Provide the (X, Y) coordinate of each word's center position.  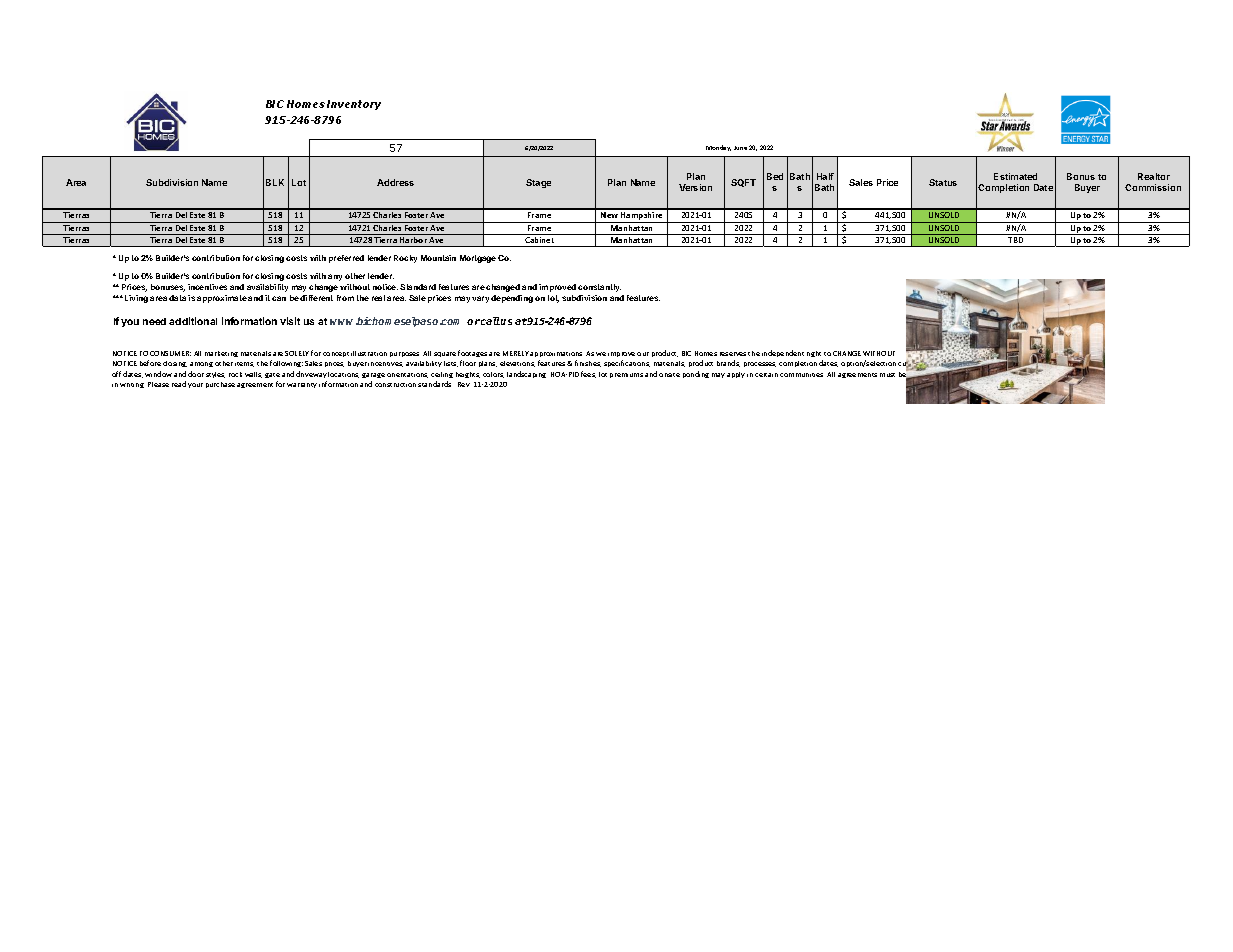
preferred (346, 259)
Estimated (1015, 176)
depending (512, 299)
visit (290, 321)
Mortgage (478, 259)
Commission (1153, 187)
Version (695, 187)
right (814, 354)
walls (253, 375)
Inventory (354, 105)
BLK (275, 182)
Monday (718, 148)
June (740, 148)
